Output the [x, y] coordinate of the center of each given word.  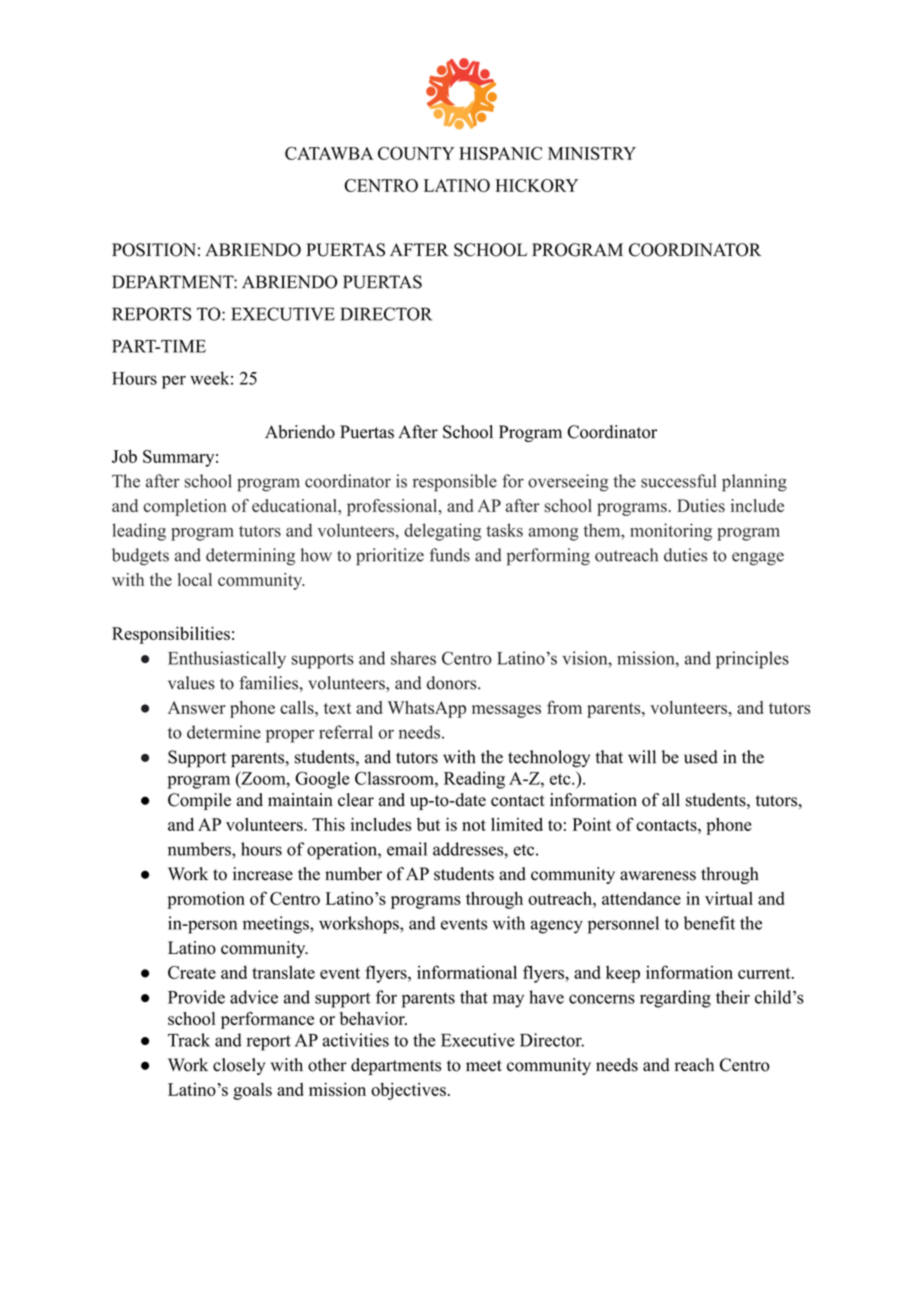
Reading [474, 780]
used [701, 757]
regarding [675, 999]
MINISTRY [592, 153]
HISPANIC [500, 153]
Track [189, 1040]
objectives [408, 1091]
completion [185, 507]
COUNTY [416, 153]
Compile [199, 801]
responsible [455, 483]
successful [678, 481]
